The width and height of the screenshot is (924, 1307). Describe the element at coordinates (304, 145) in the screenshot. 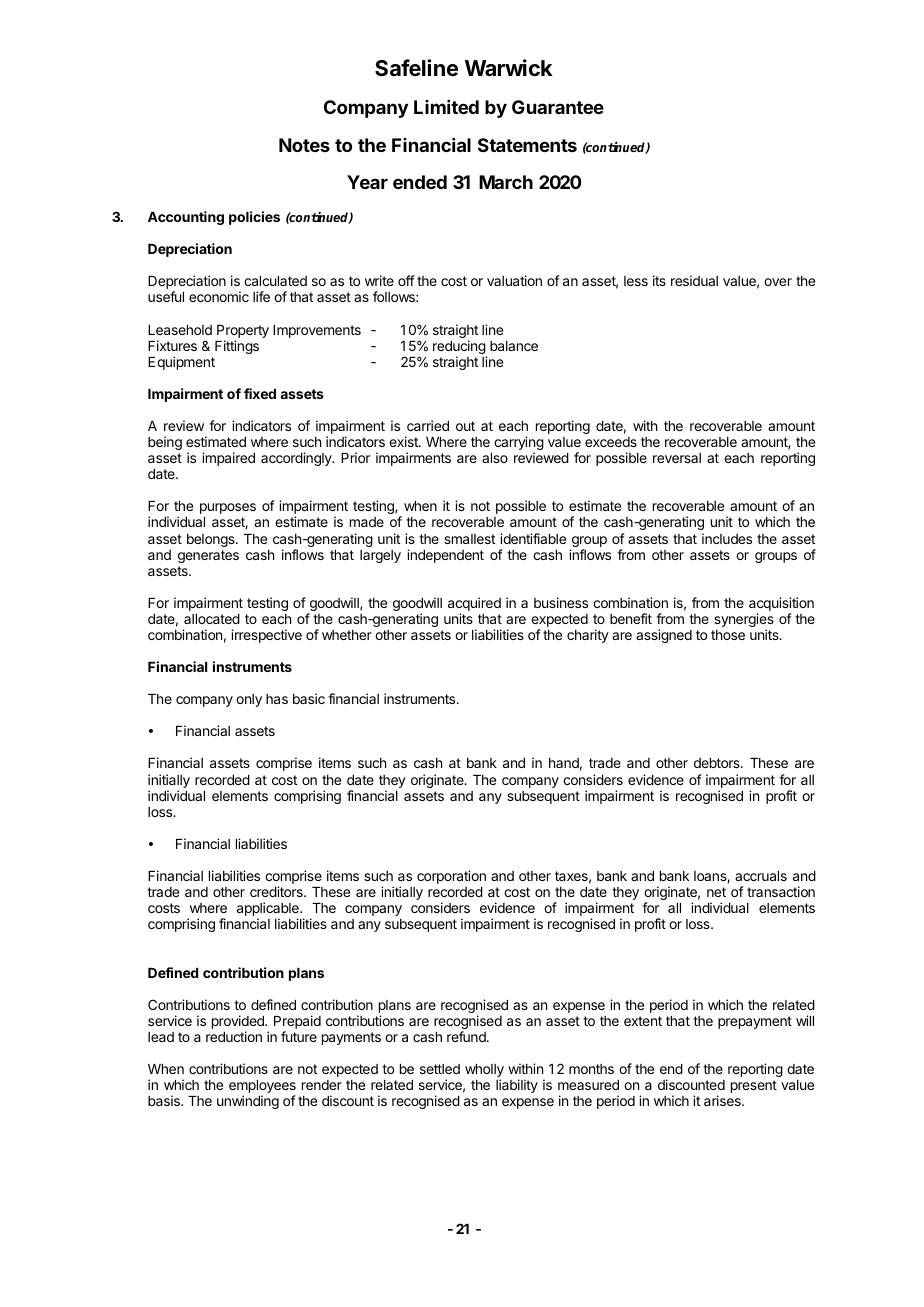

I see `Notes` at that location.
